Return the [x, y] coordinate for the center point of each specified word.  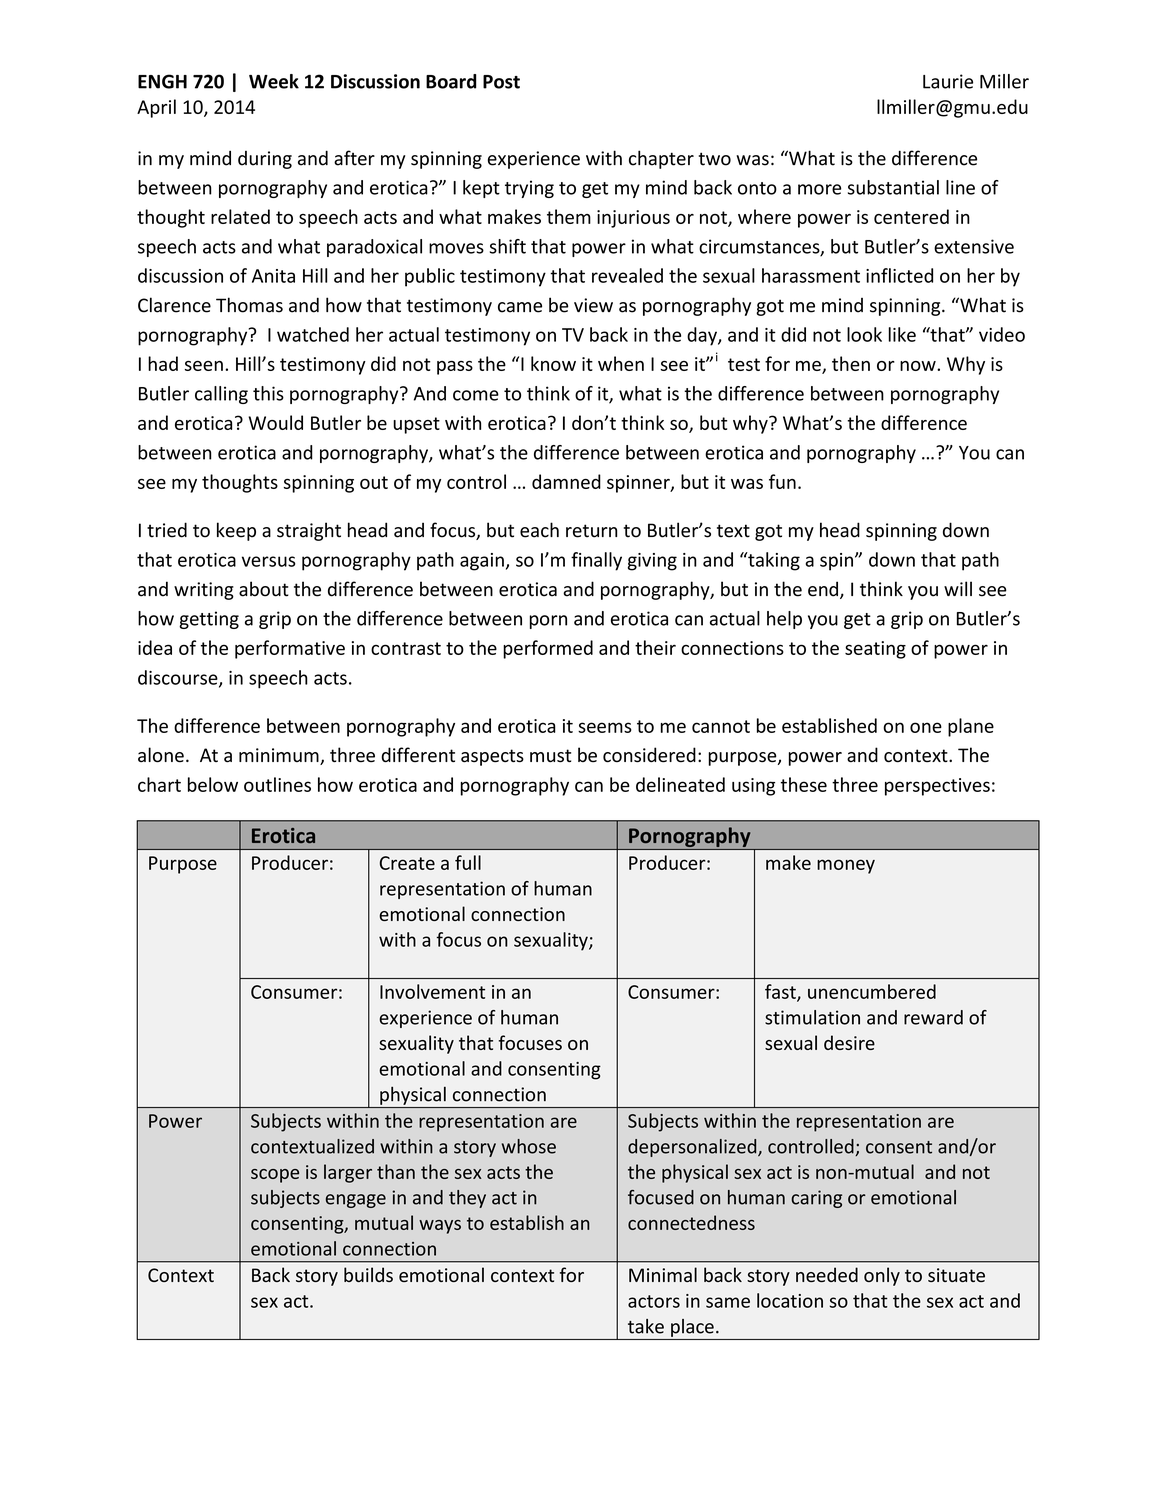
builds [368, 1274]
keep [236, 531]
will [958, 588]
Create [407, 863]
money [846, 866]
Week [274, 81]
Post [501, 82]
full [468, 862]
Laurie [948, 81]
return [591, 531]
